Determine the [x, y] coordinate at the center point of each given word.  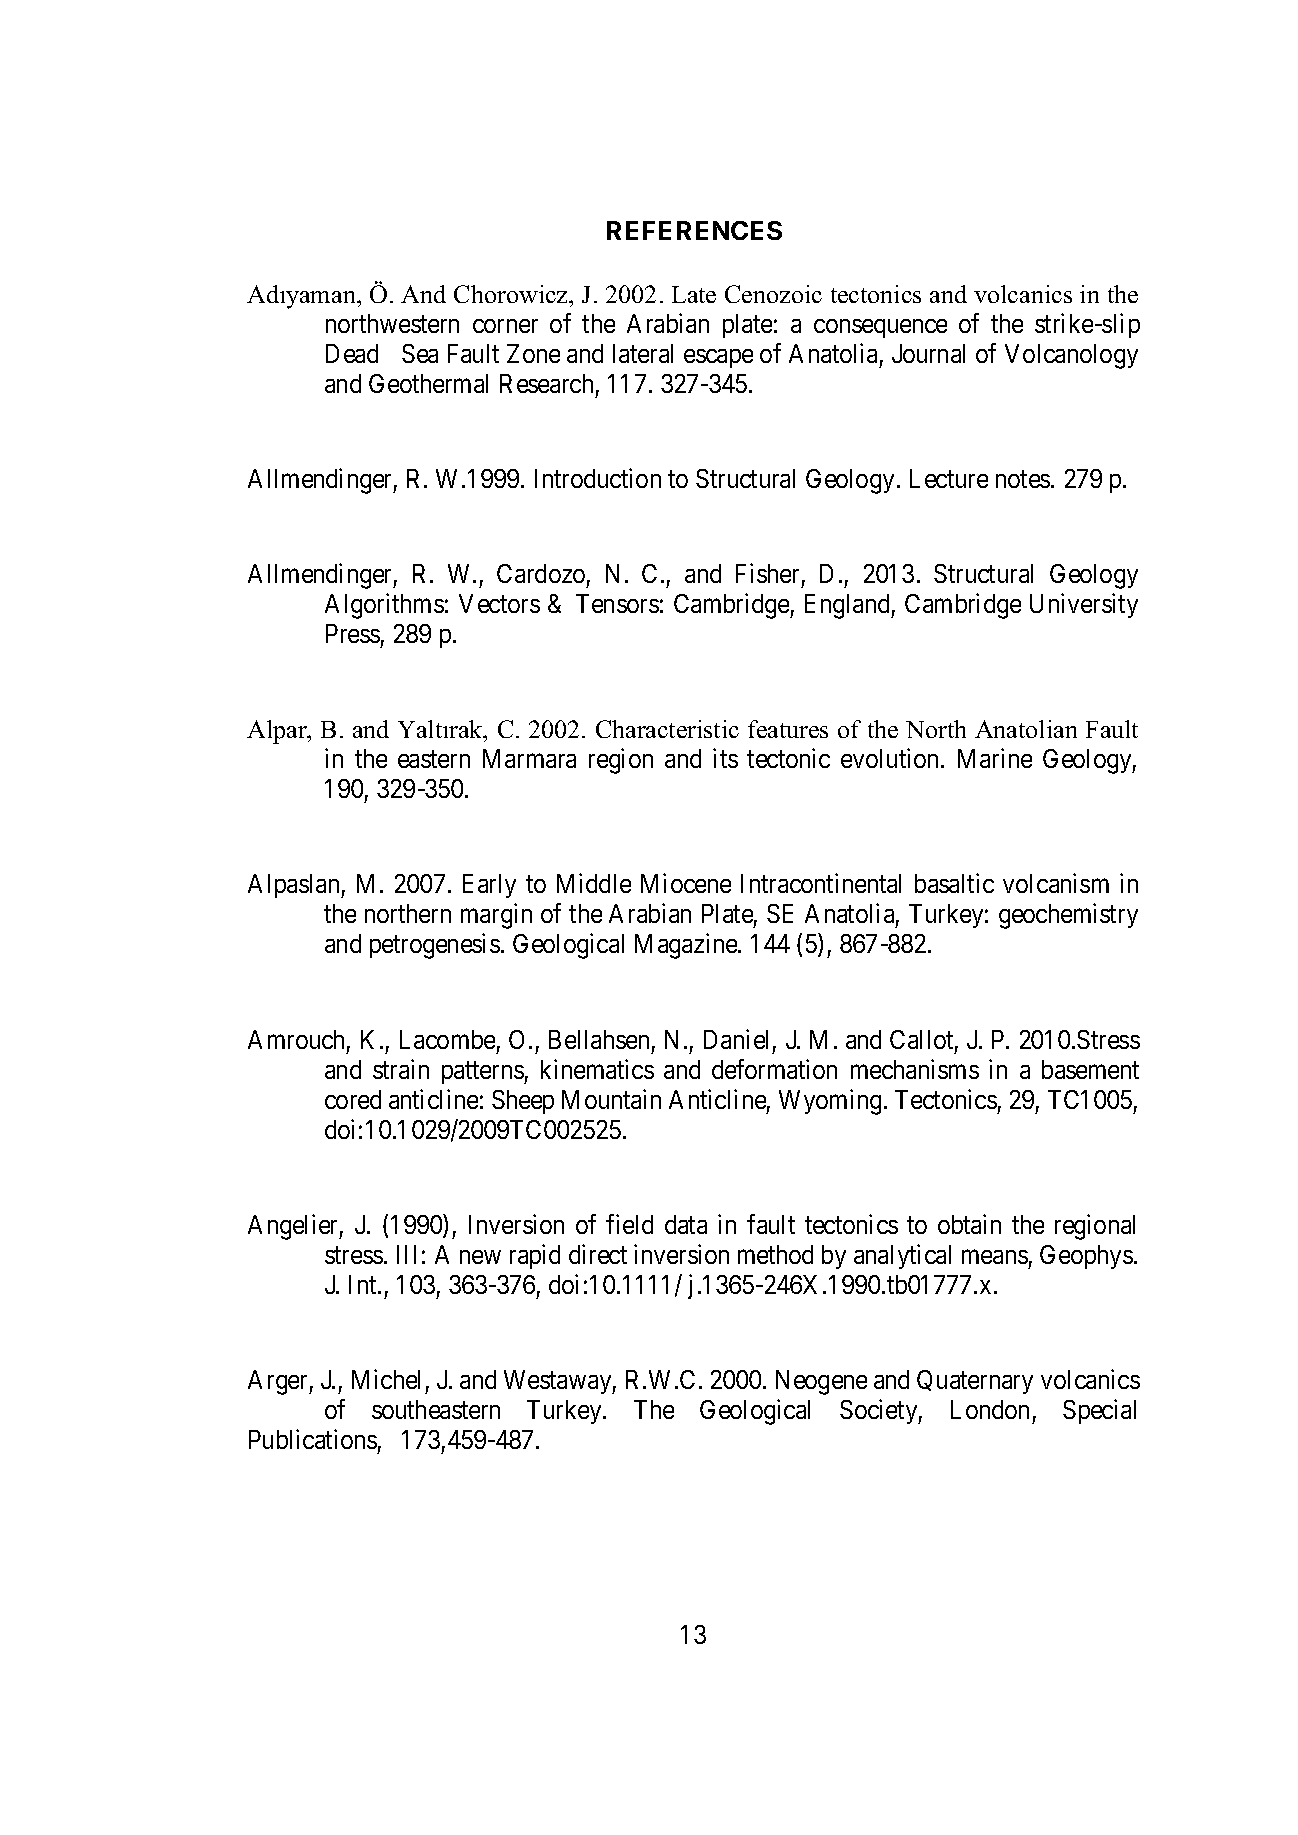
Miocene [686, 883]
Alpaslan [295, 886]
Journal [928, 353]
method [775, 1254]
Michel [386, 1379]
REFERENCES [694, 230]
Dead [352, 353]
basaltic [954, 883]
